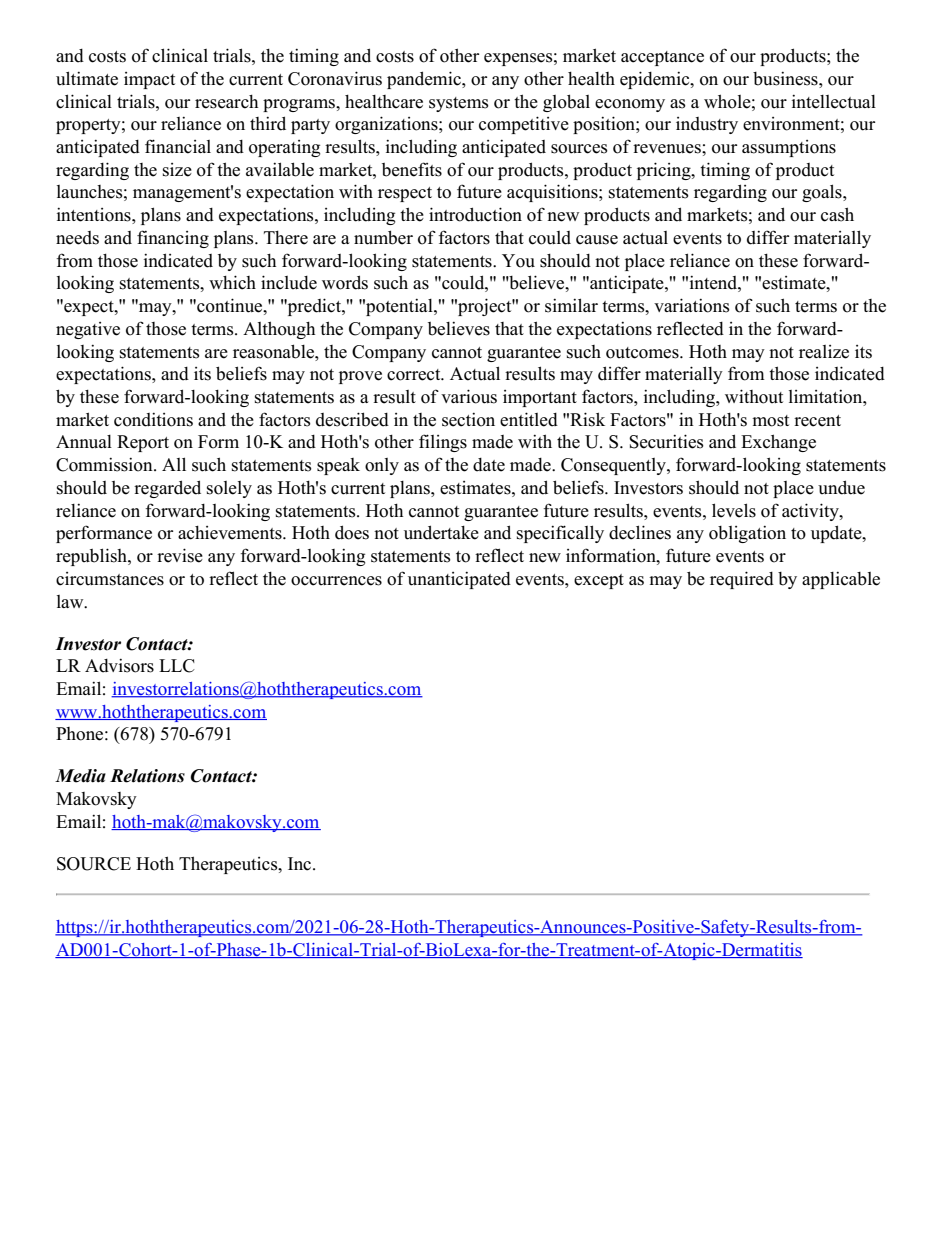  Describe the element at coordinates (149, 80) in the document. I see `impact` at that location.
